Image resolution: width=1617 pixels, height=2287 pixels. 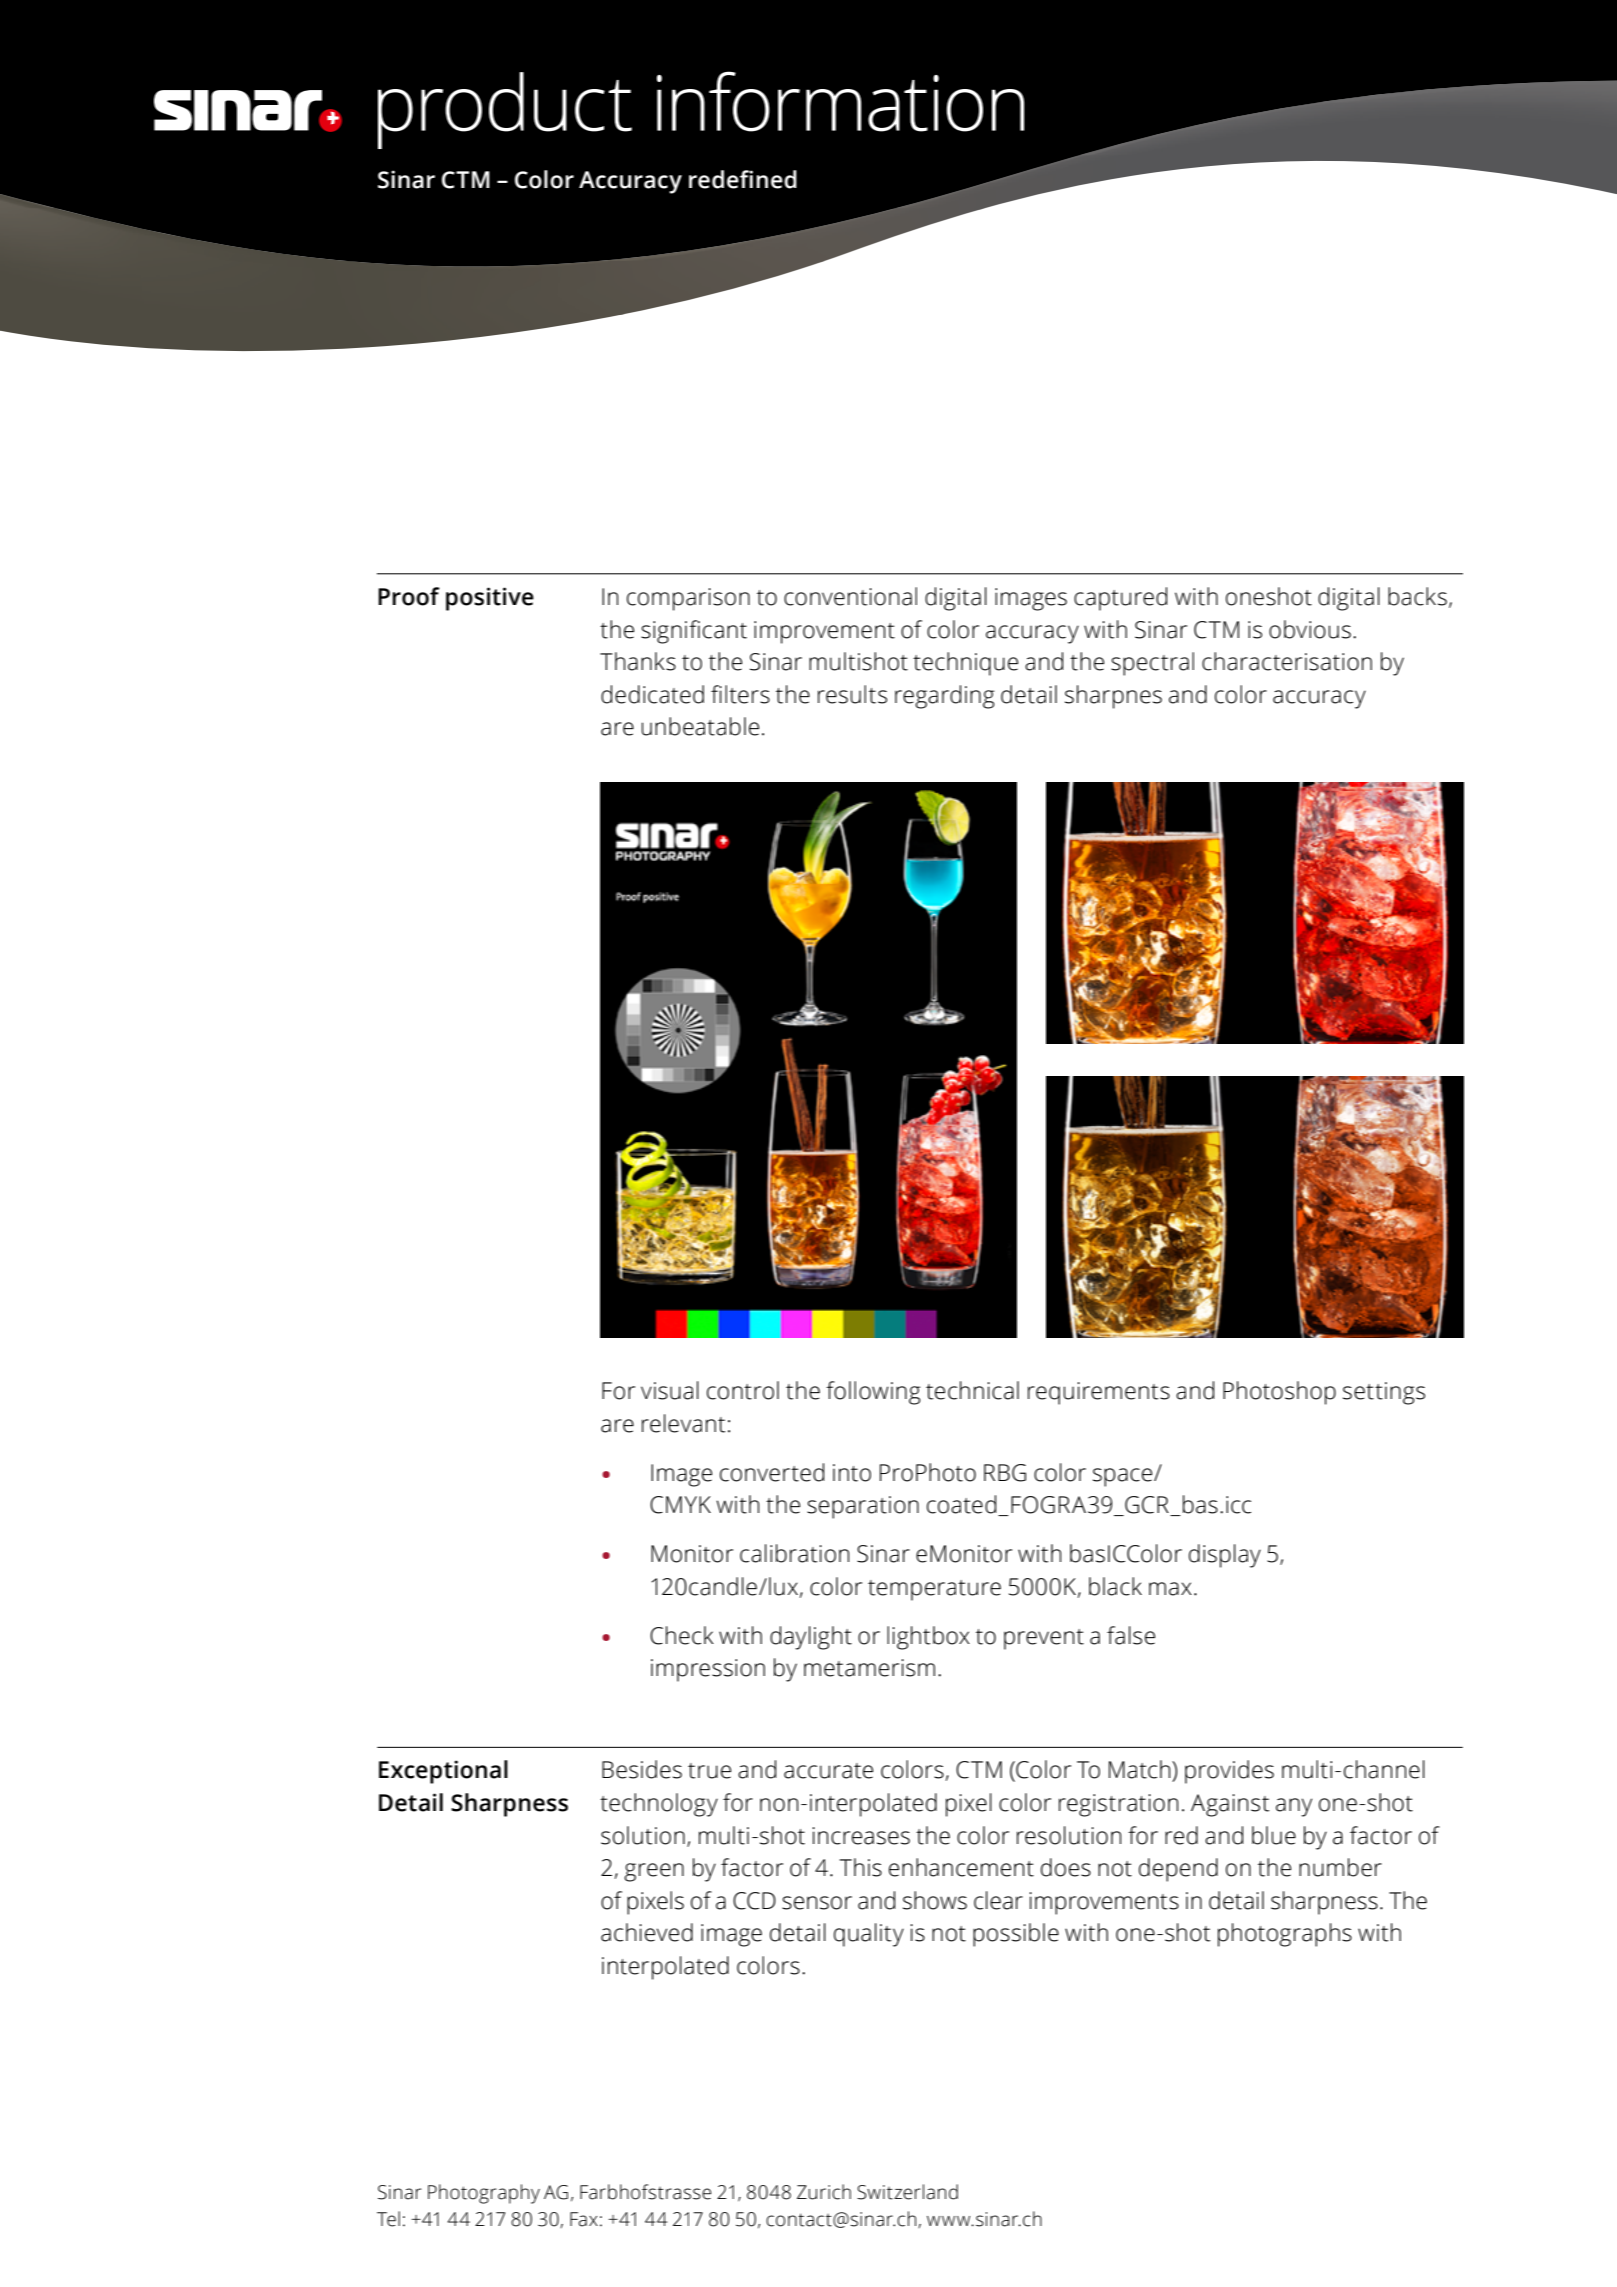 What do you see at coordinates (873, 1393) in the screenshot?
I see `following` at bounding box center [873, 1393].
